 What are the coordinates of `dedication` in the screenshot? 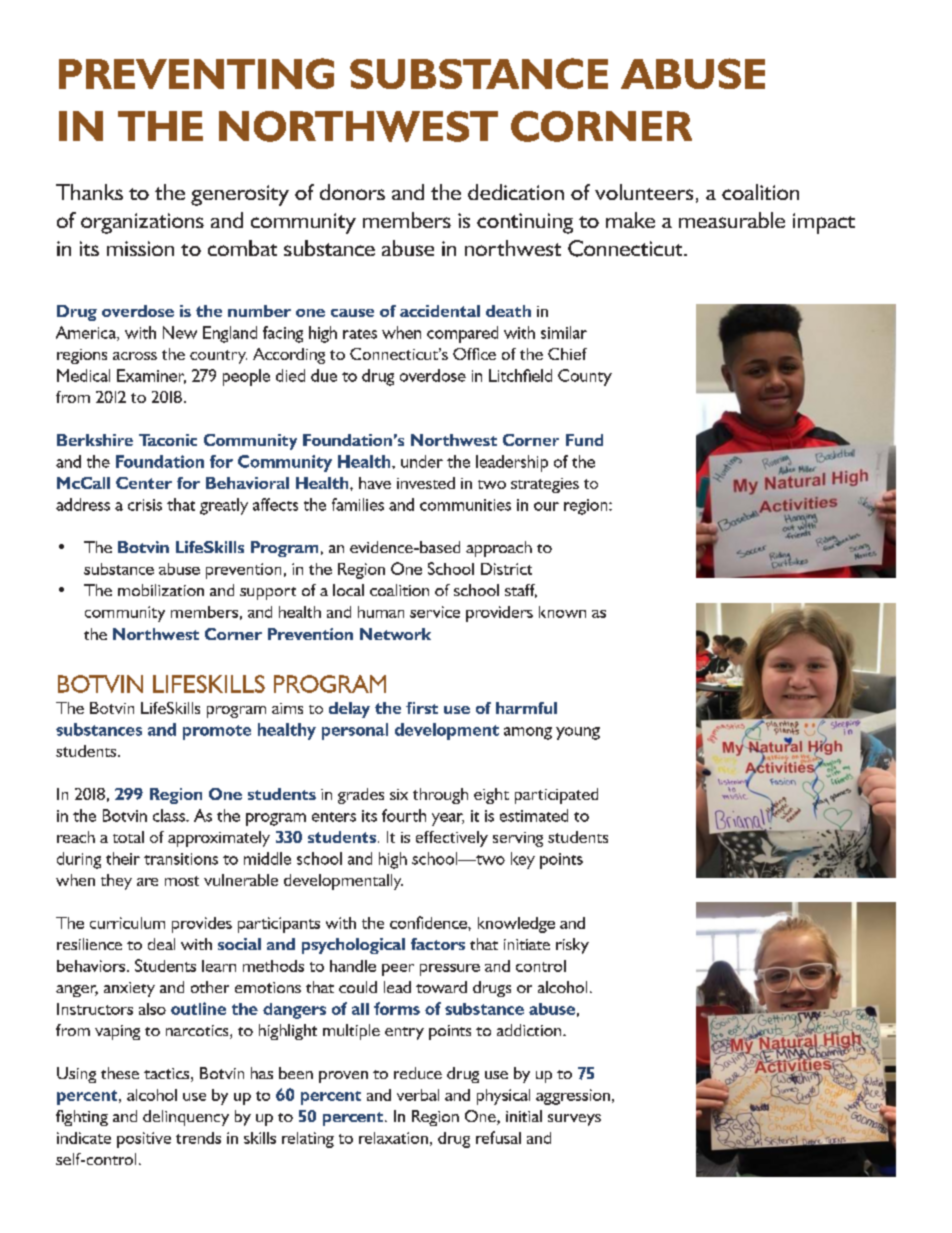 It's located at (516, 192).
